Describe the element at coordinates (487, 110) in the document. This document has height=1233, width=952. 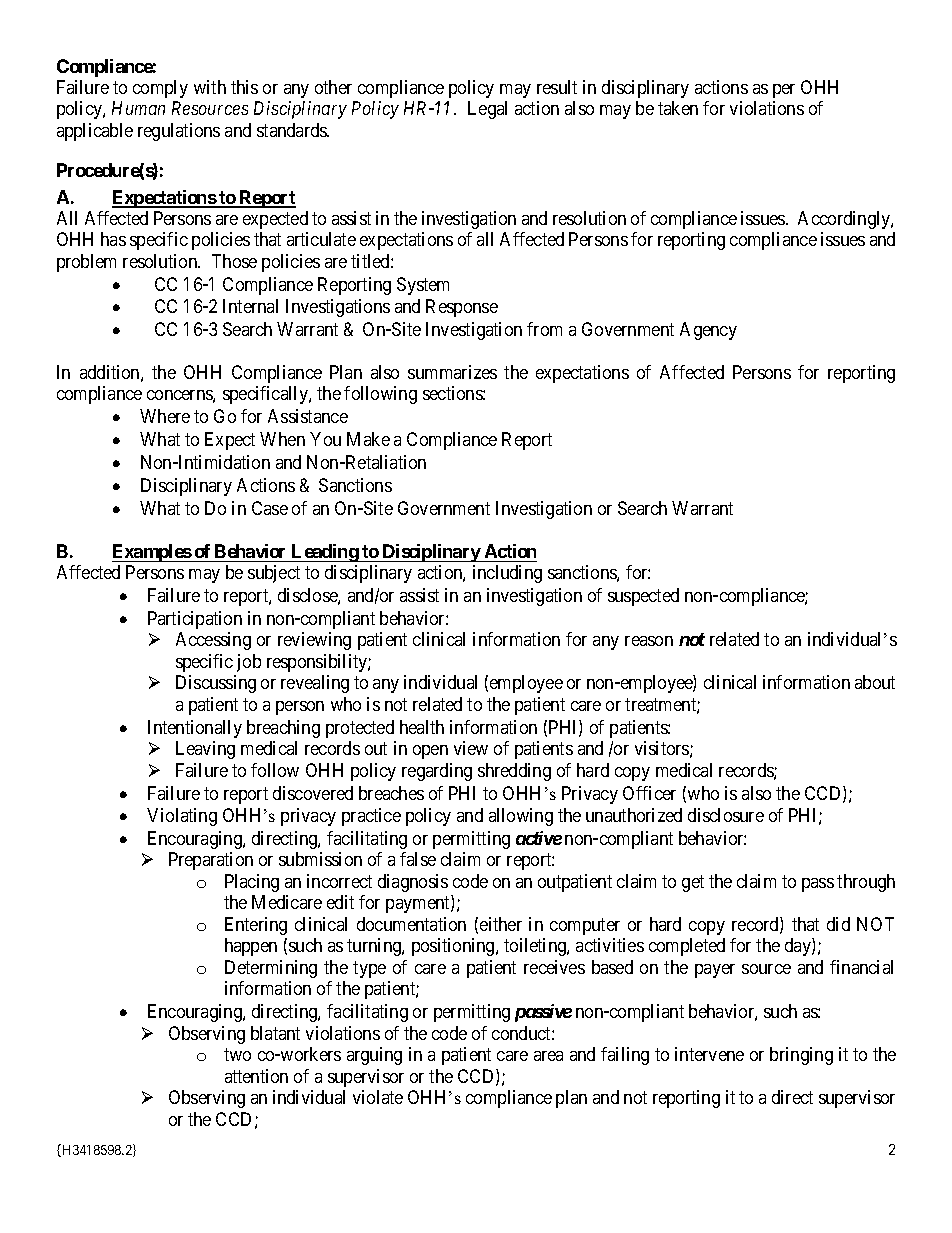
I see `Legal` at that location.
